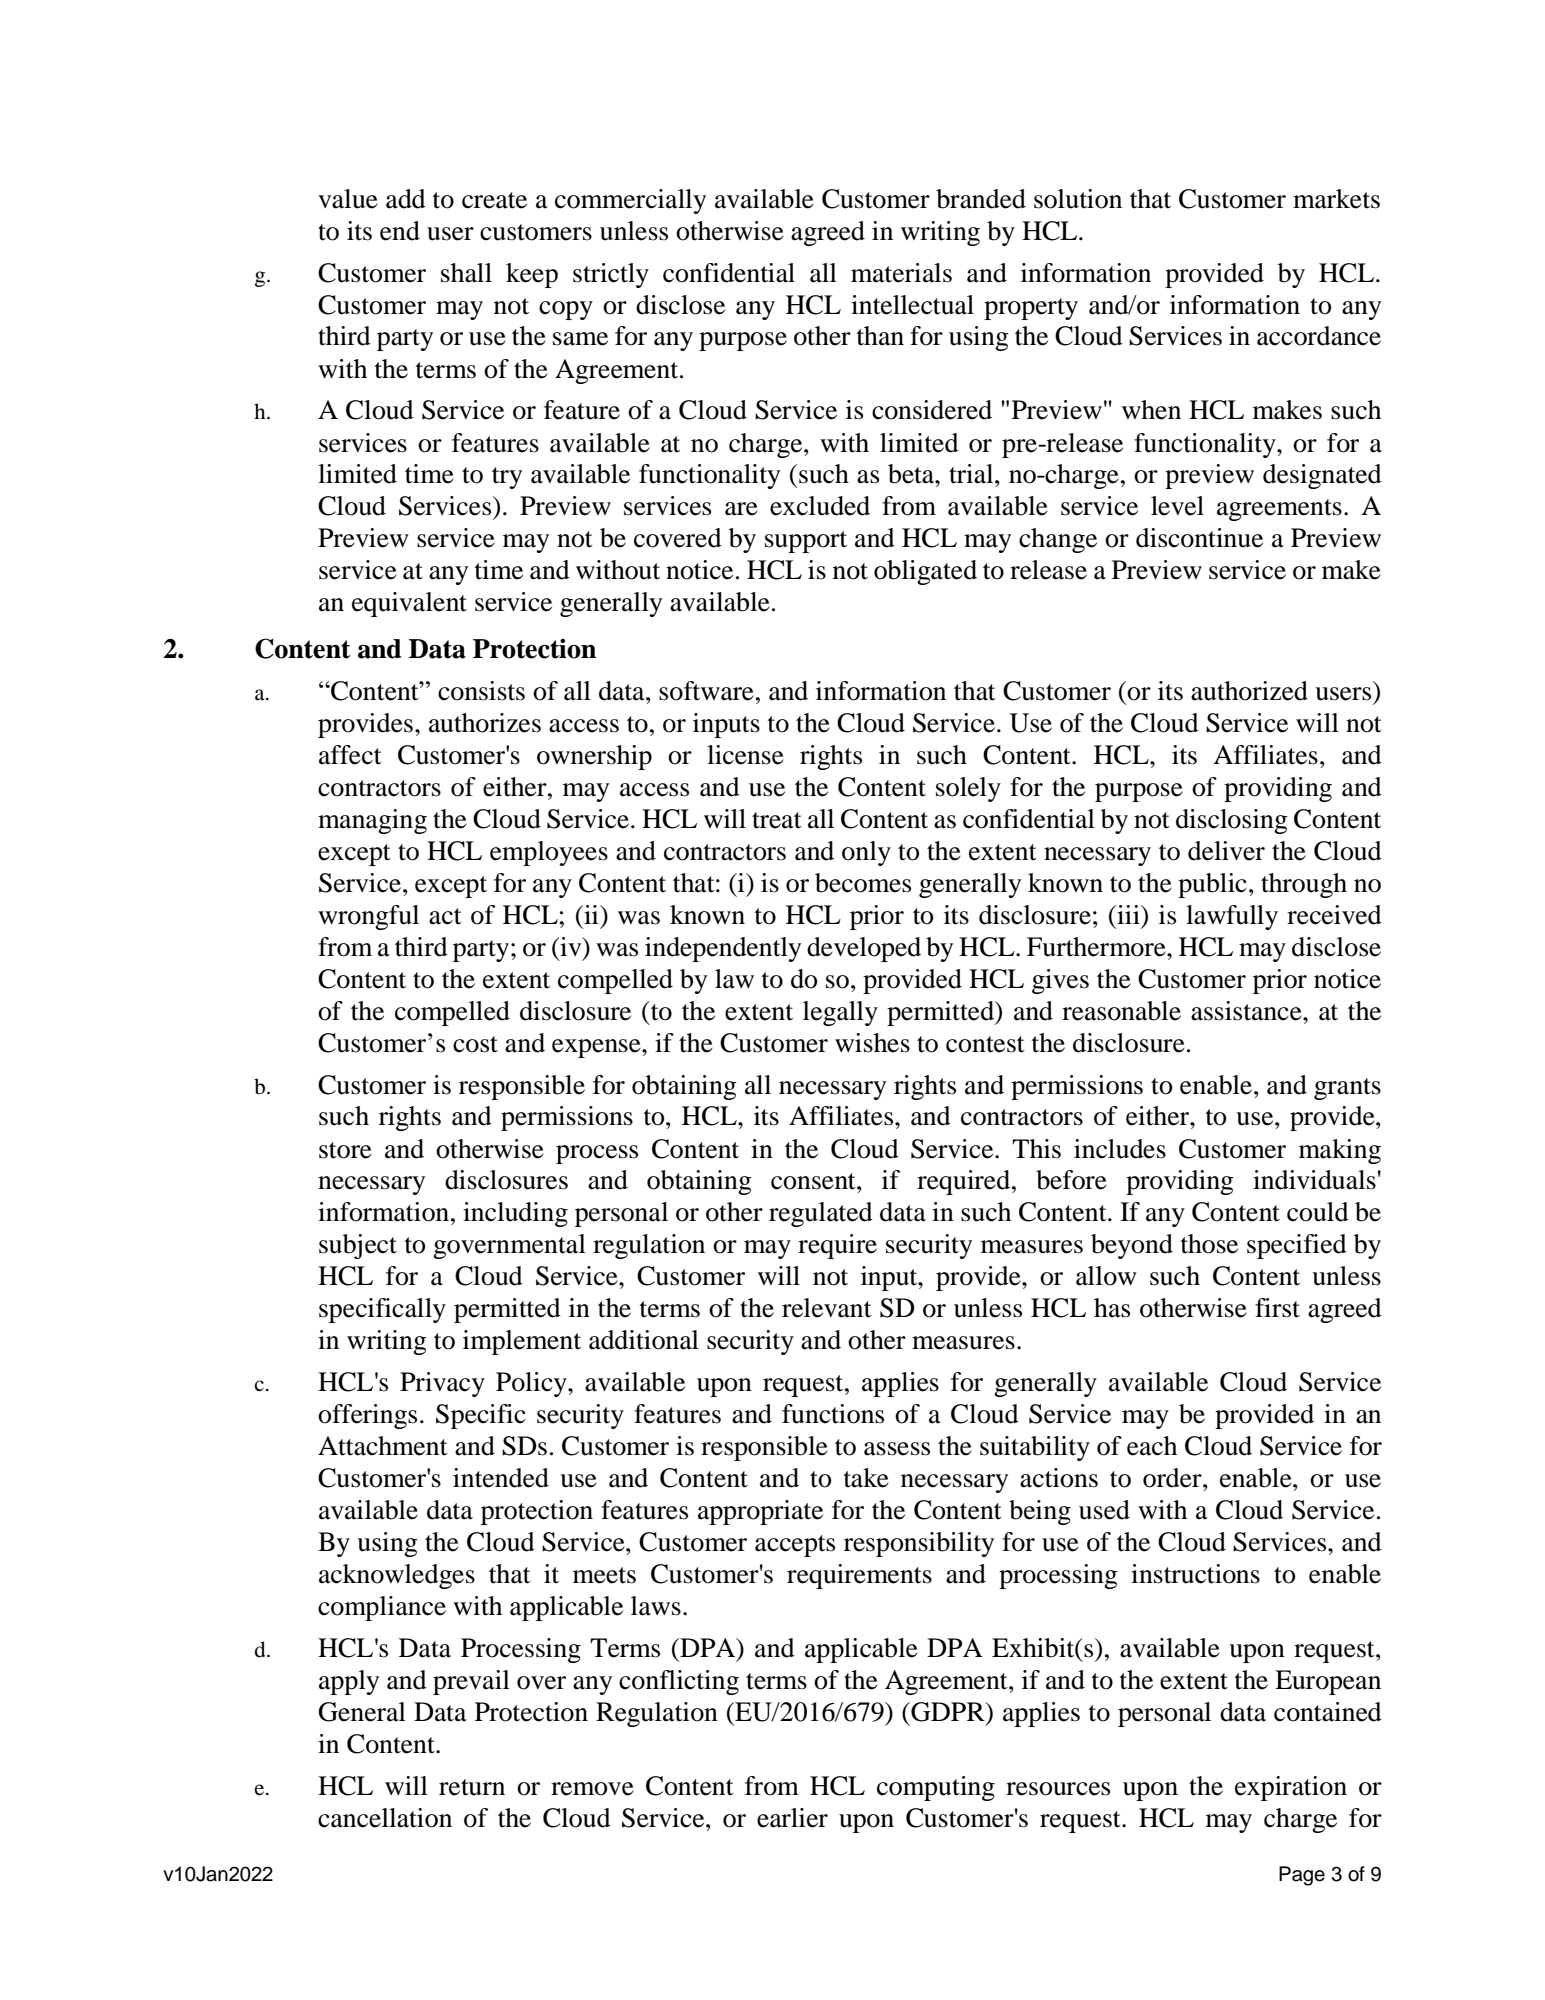  Describe the element at coordinates (901, 273) in the screenshot. I see `materials` at that location.
